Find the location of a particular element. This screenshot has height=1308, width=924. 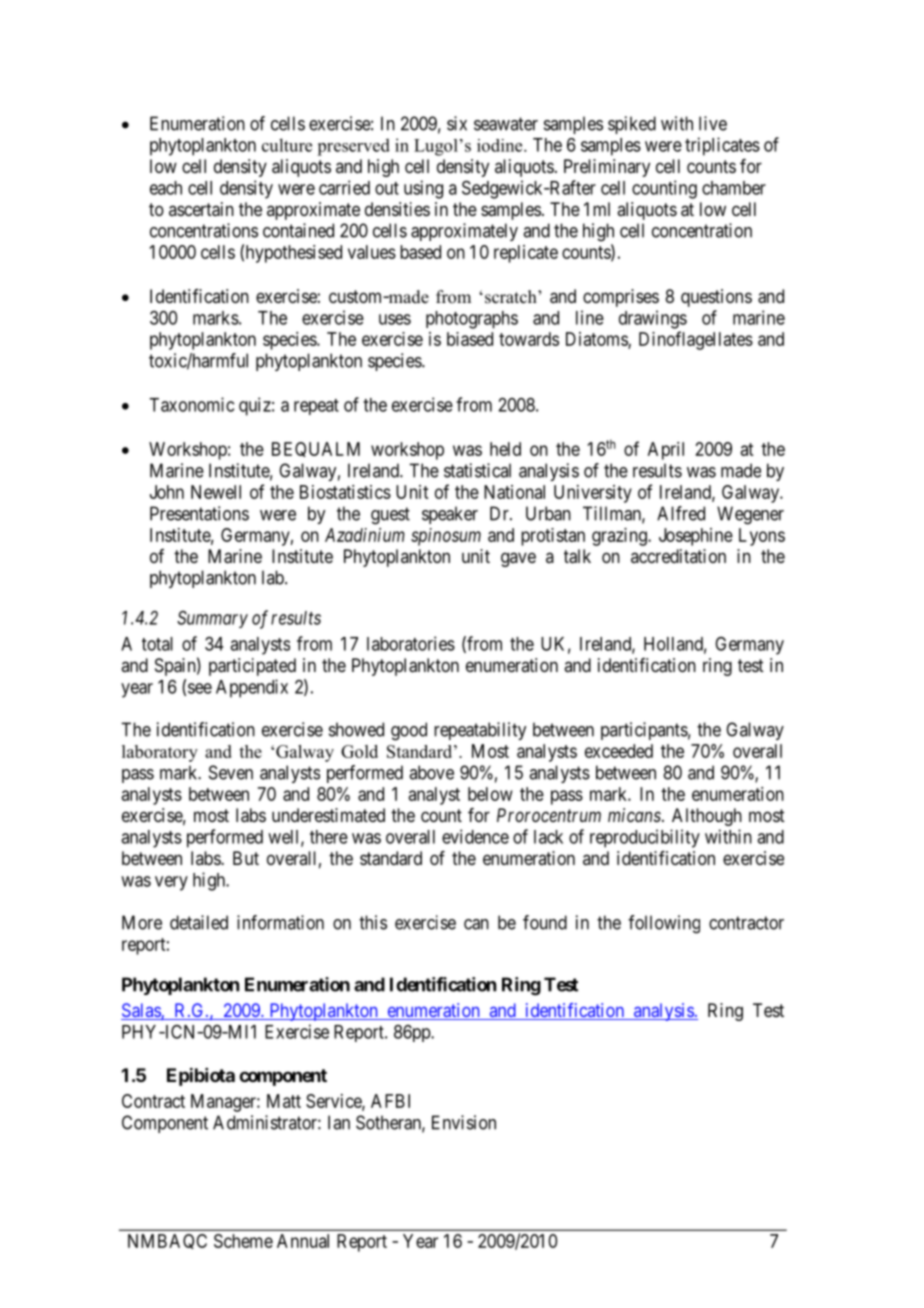

ascertain is located at coordinates (201, 209).
